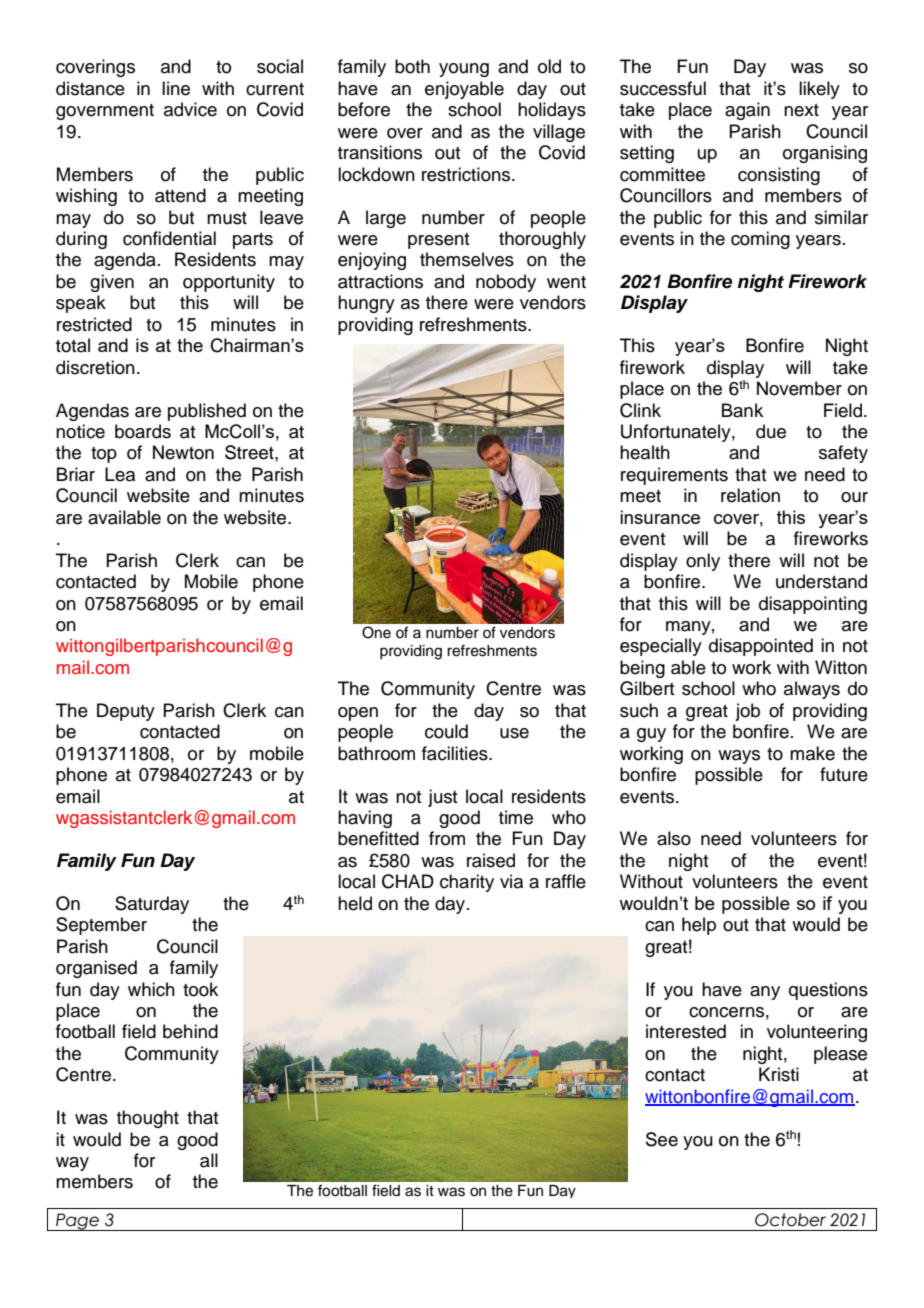 This screenshot has width=924, height=1308. I want to click on could, so click(446, 731).
